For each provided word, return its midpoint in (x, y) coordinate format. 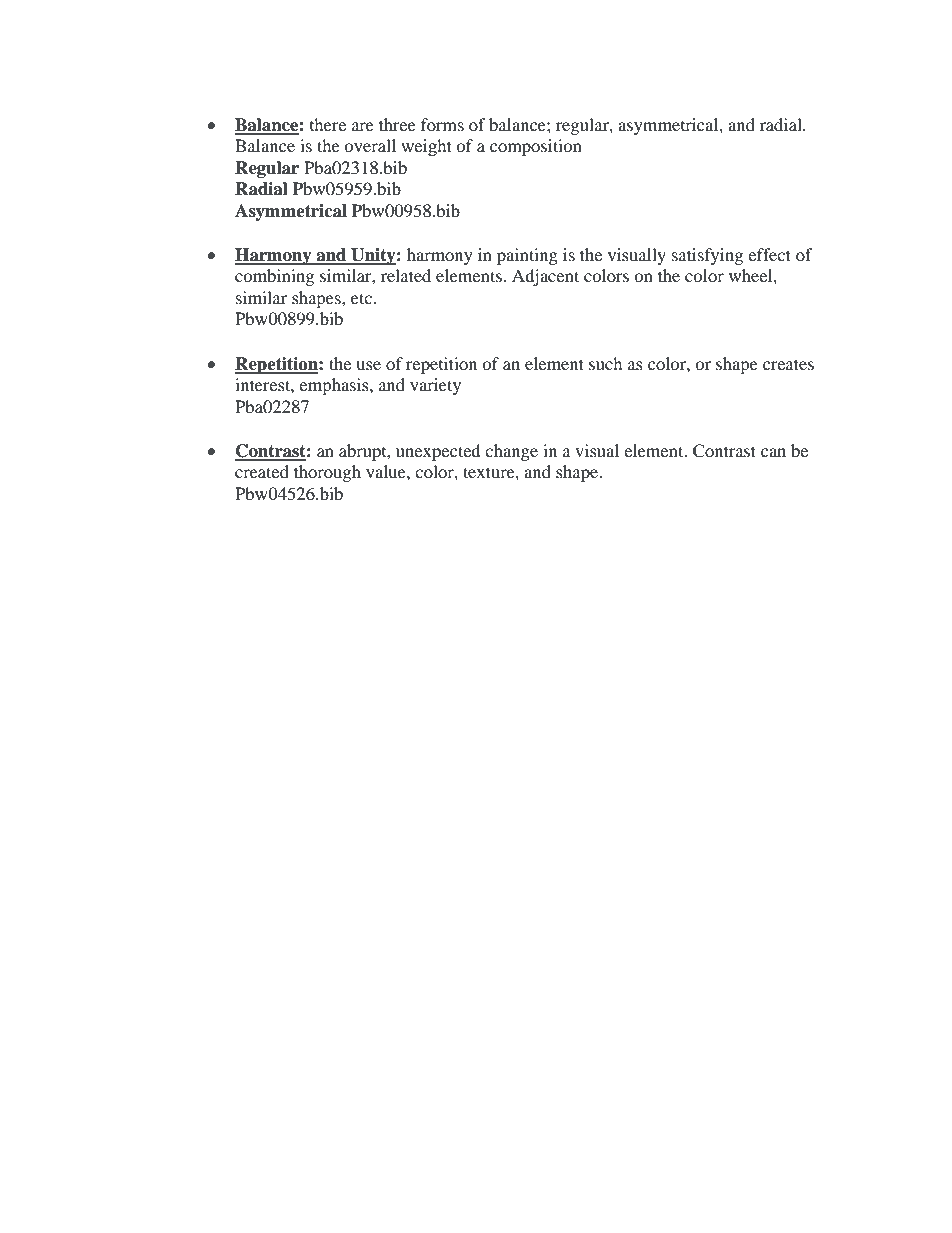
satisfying (707, 256)
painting (527, 256)
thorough (327, 473)
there (328, 124)
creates (788, 364)
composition (536, 147)
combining (274, 277)
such (605, 363)
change (511, 452)
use (368, 365)
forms (442, 124)
